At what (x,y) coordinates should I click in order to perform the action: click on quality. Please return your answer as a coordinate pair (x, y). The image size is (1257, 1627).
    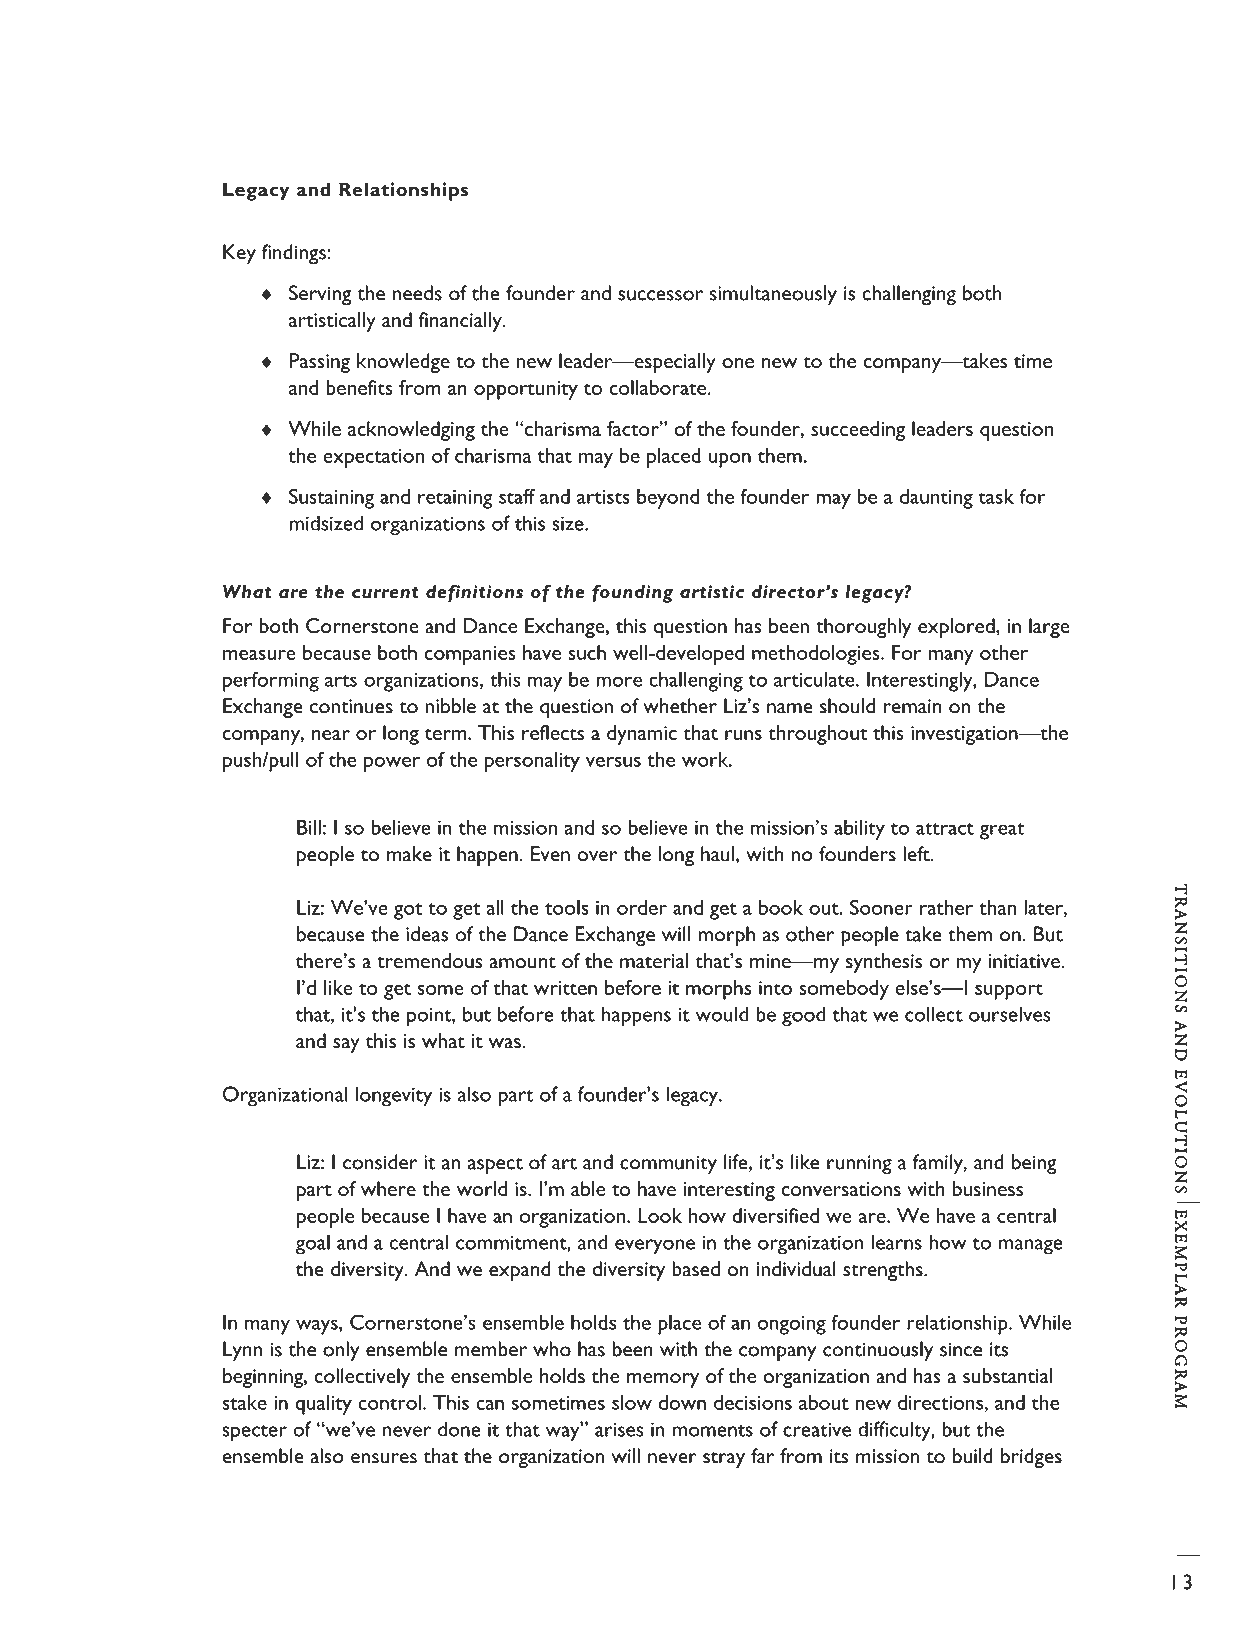
    Looking at the image, I should click on (323, 1405).
